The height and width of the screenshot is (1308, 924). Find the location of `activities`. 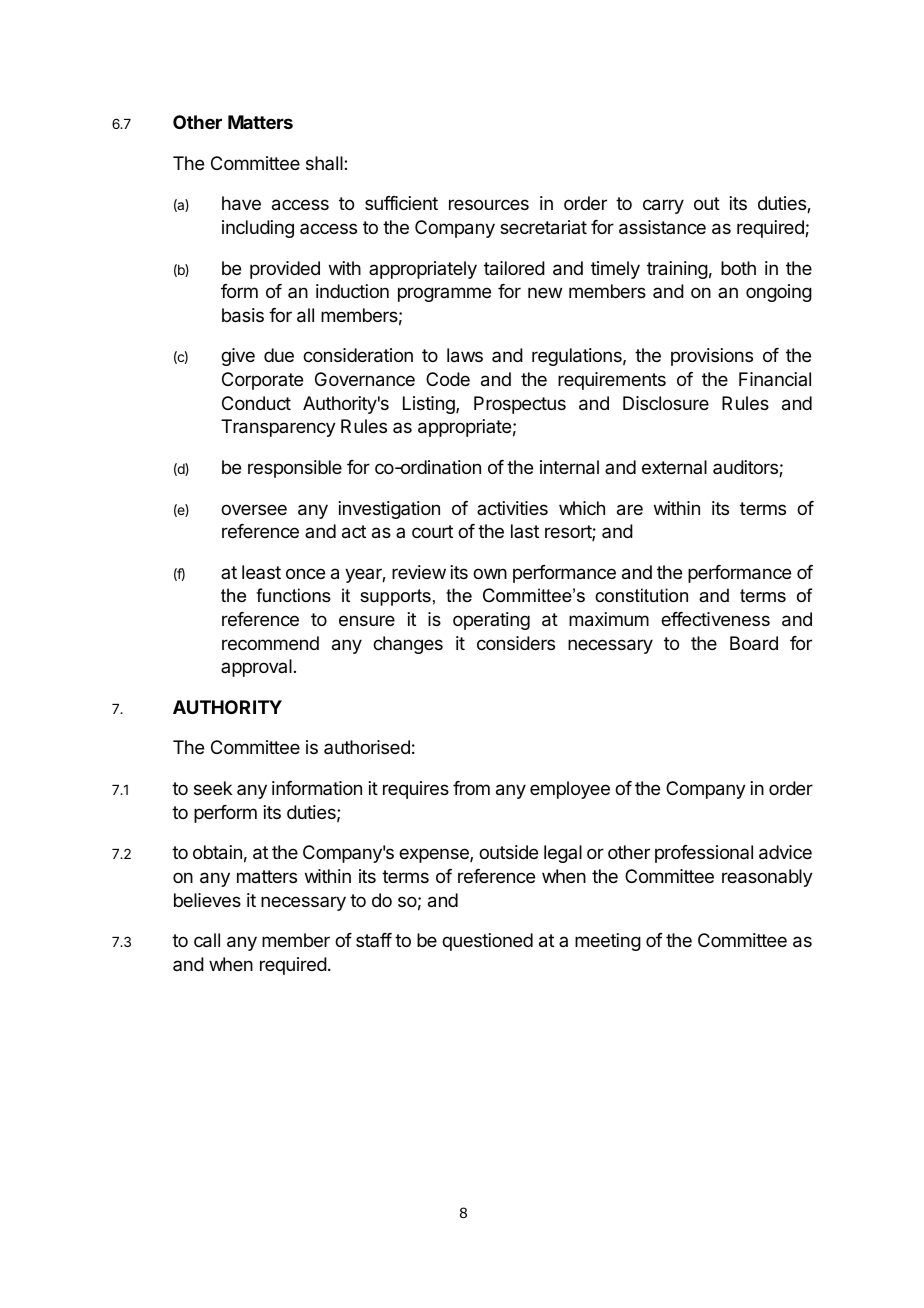

activities is located at coordinates (512, 508).
